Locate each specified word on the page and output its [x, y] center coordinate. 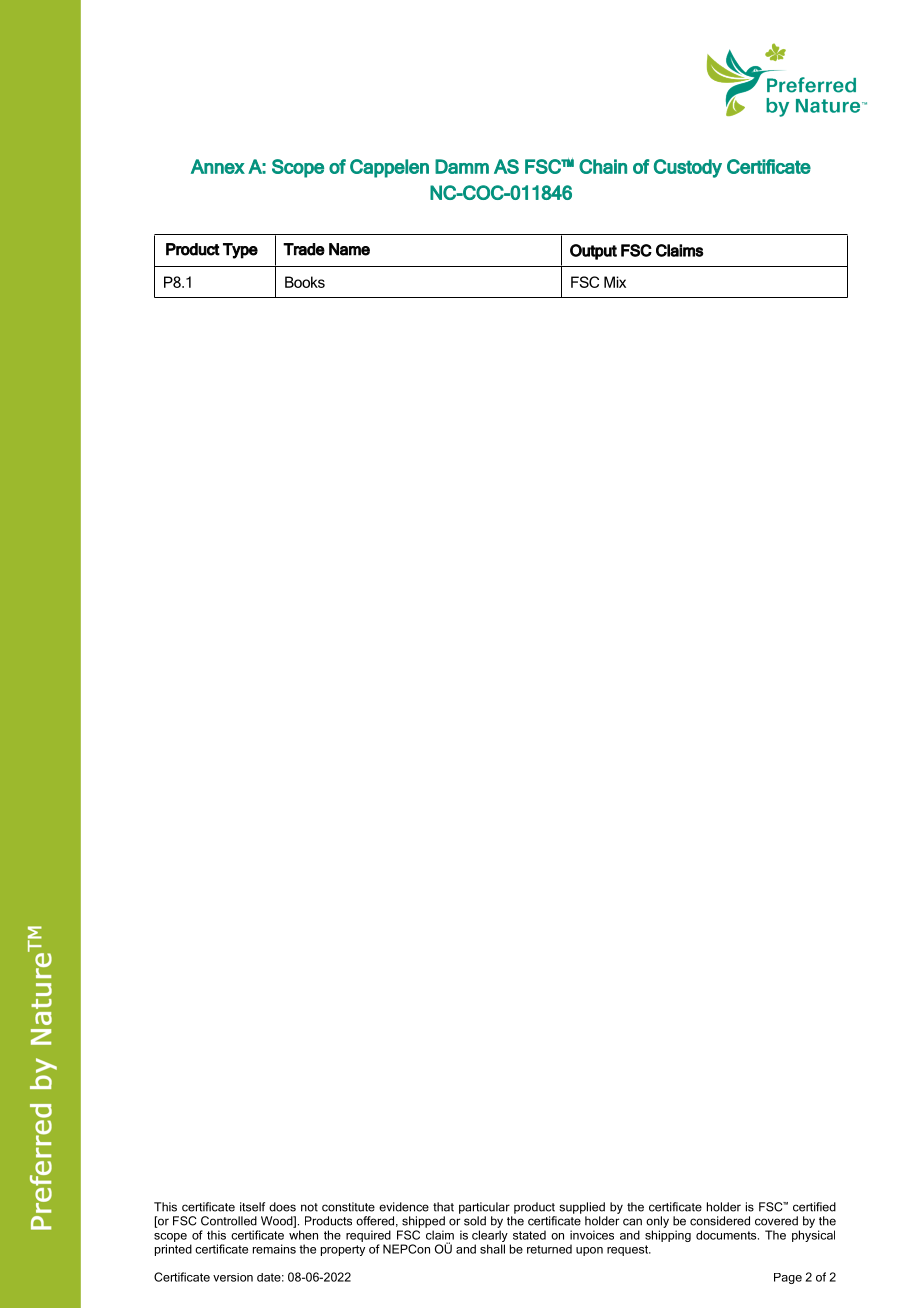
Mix [615, 282]
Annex [218, 166]
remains [274, 1249]
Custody [688, 168]
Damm [462, 166]
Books [305, 282]
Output [593, 252]
